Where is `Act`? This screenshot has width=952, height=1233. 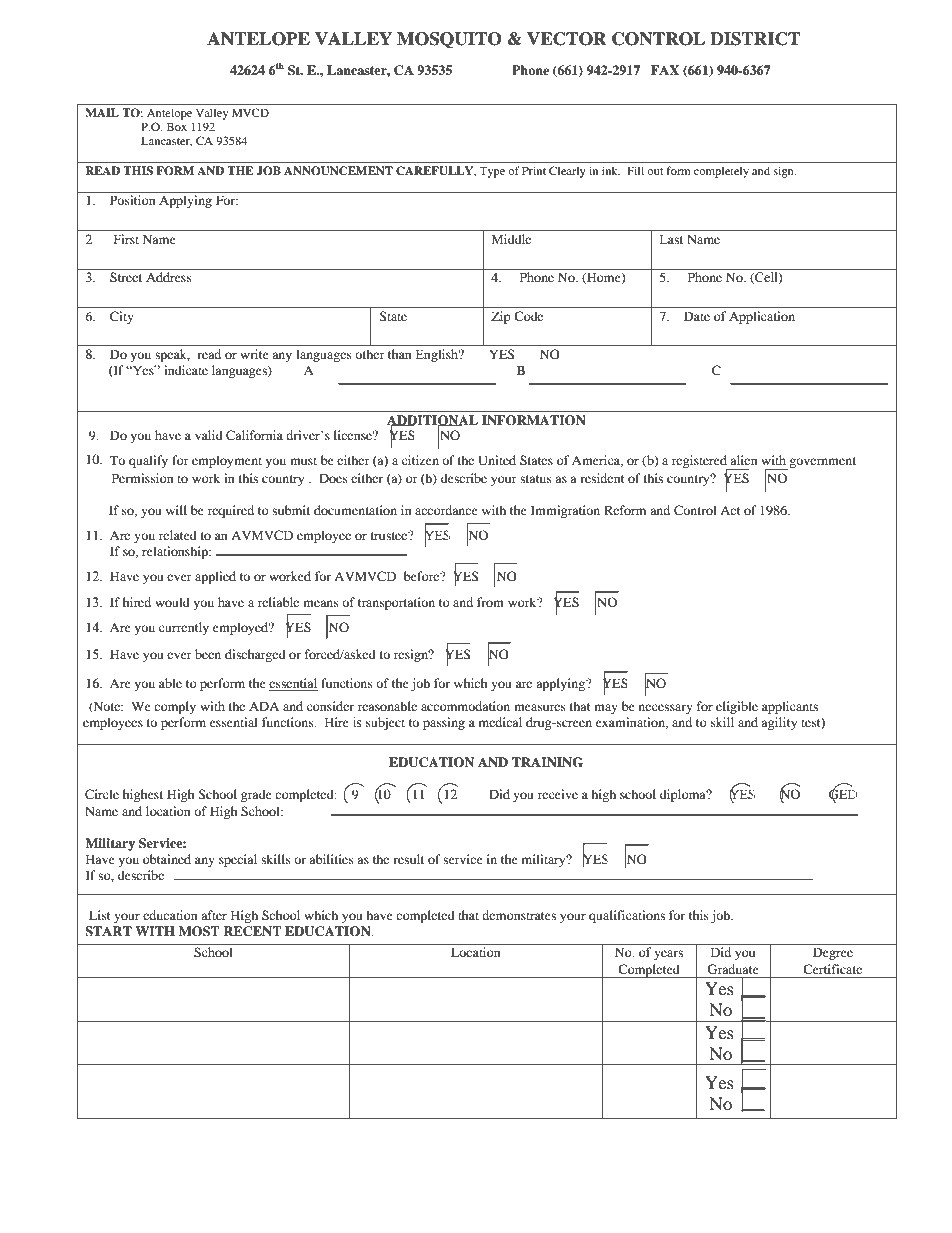
Act is located at coordinates (730, 510).
